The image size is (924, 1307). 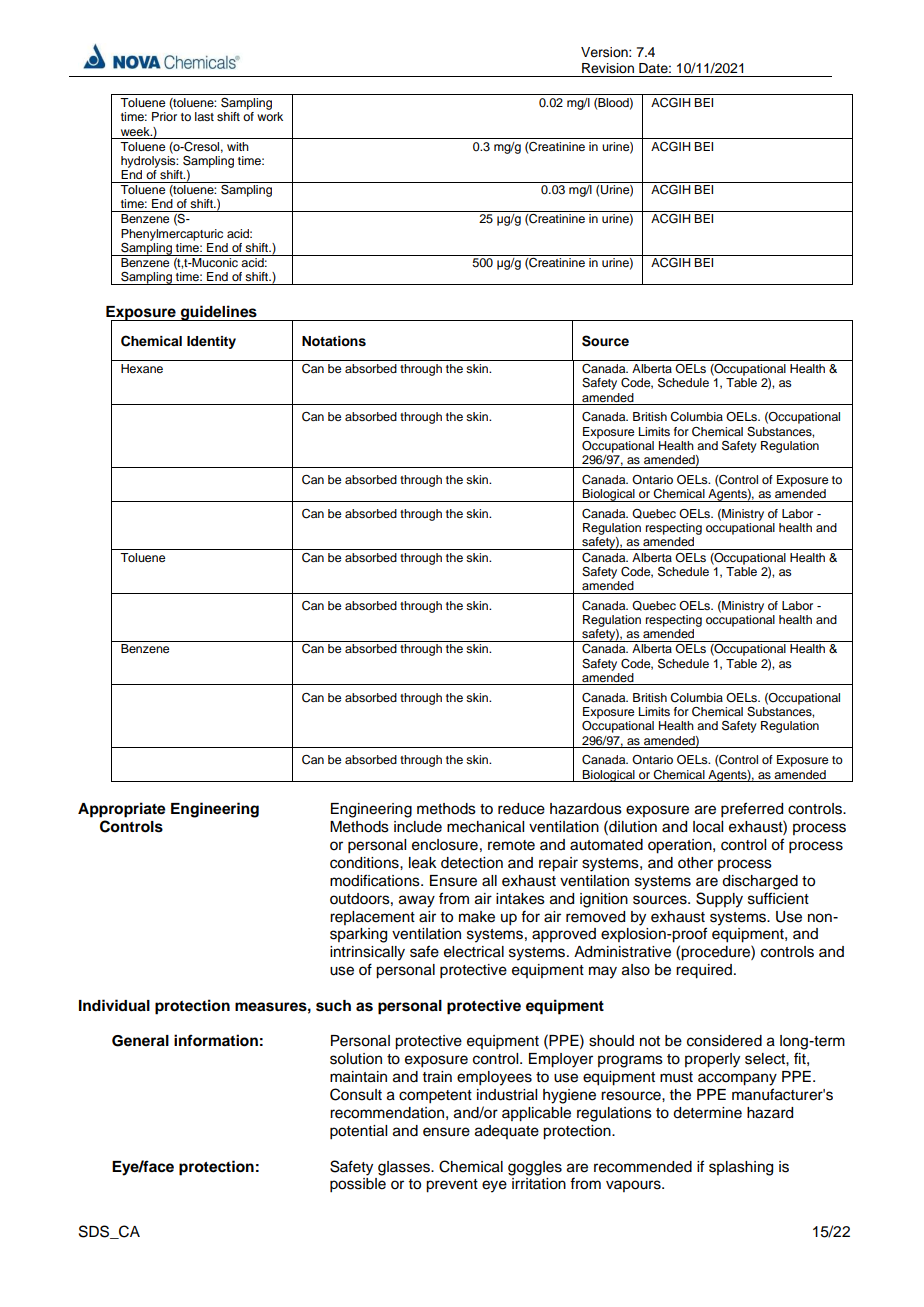 I want to click on Notations, so click(x=334, y=341).
